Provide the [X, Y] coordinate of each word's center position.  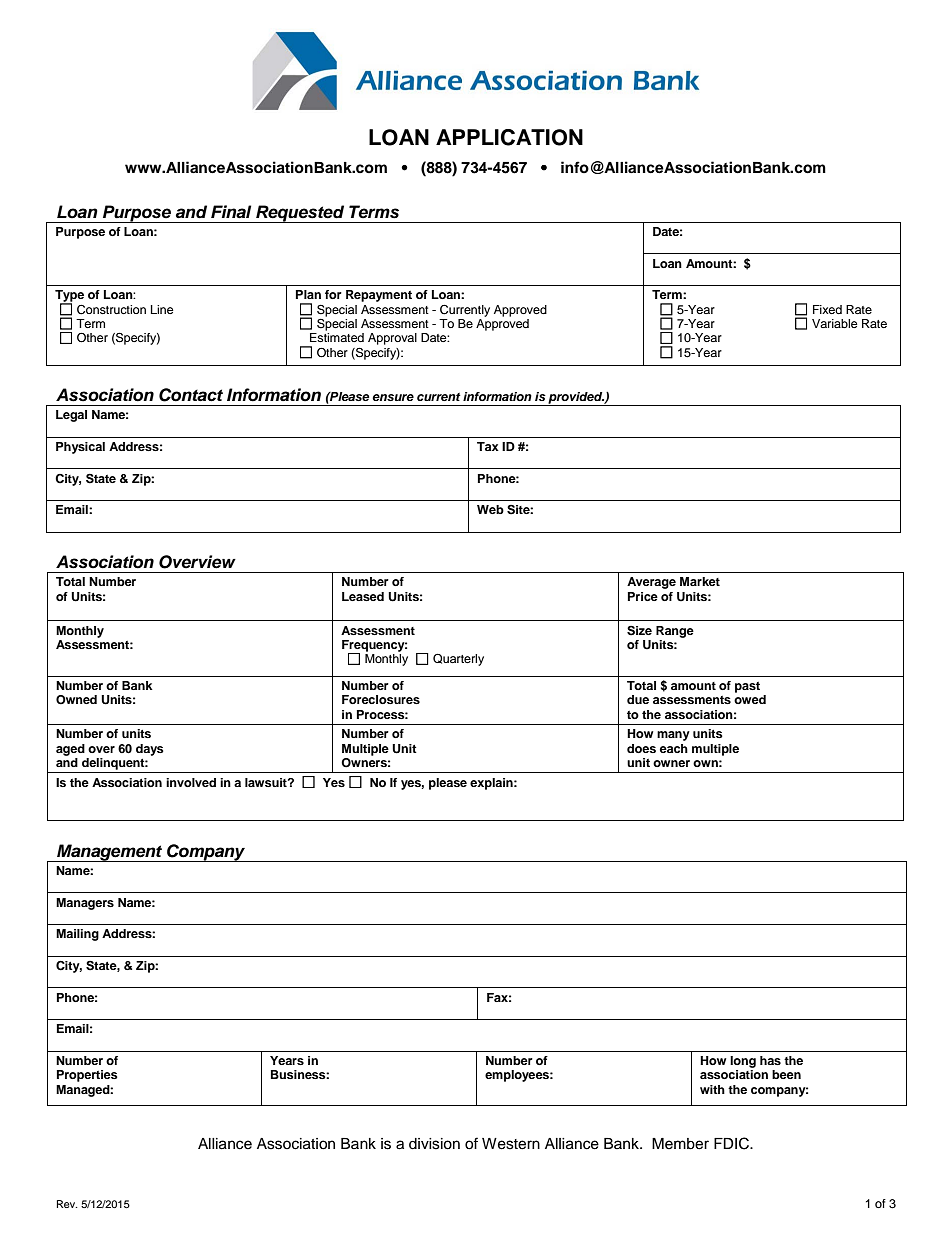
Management [110, 853]
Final [231, 212]
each [674, 748]
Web [490, 509]
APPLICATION [509, 137]
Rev [67, 1204]
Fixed [827, 309]
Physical [80, 448]
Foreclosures [381, 699]
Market [700, 581]
